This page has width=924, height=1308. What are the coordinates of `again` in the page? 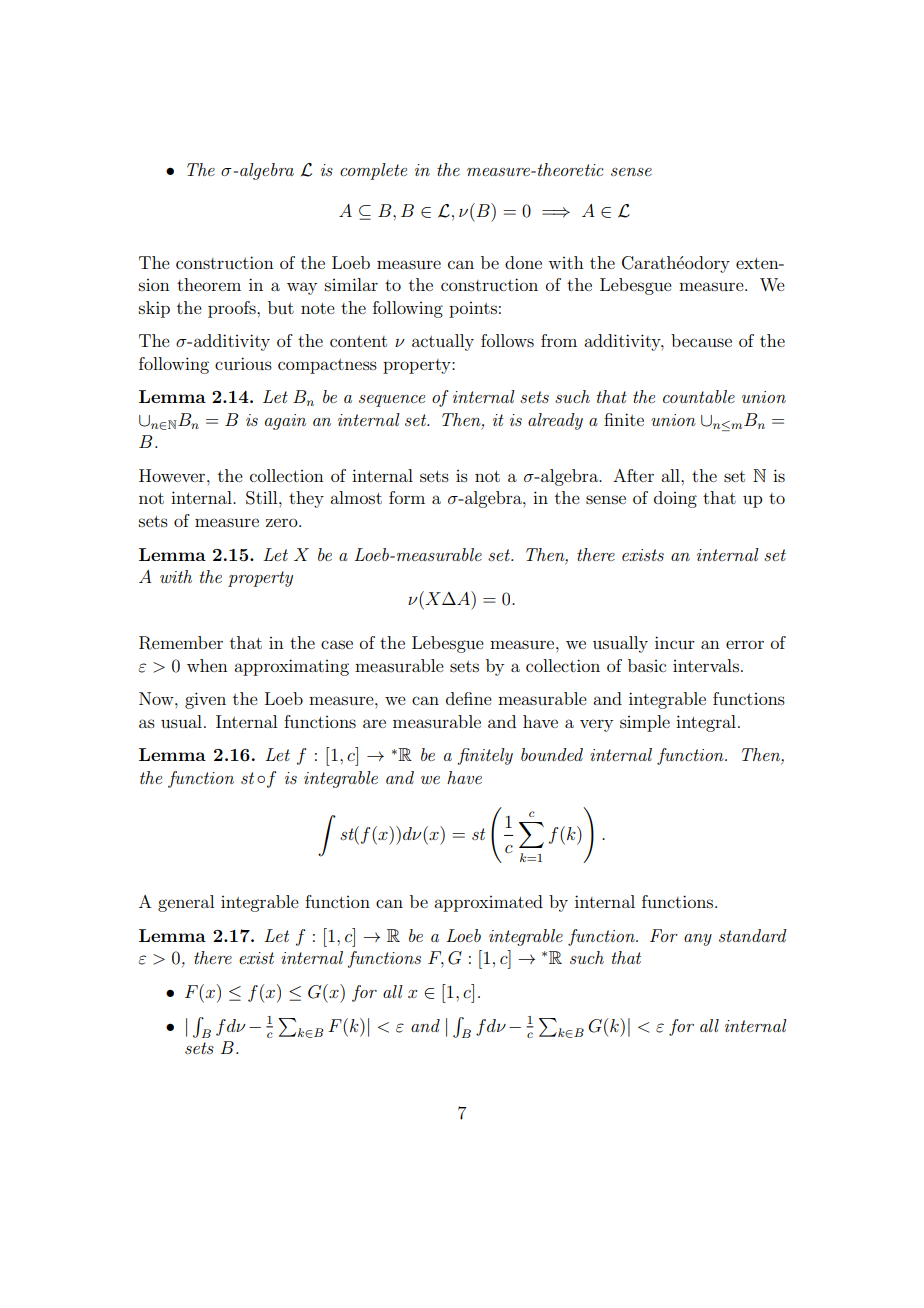 It's located at (285, 422).
